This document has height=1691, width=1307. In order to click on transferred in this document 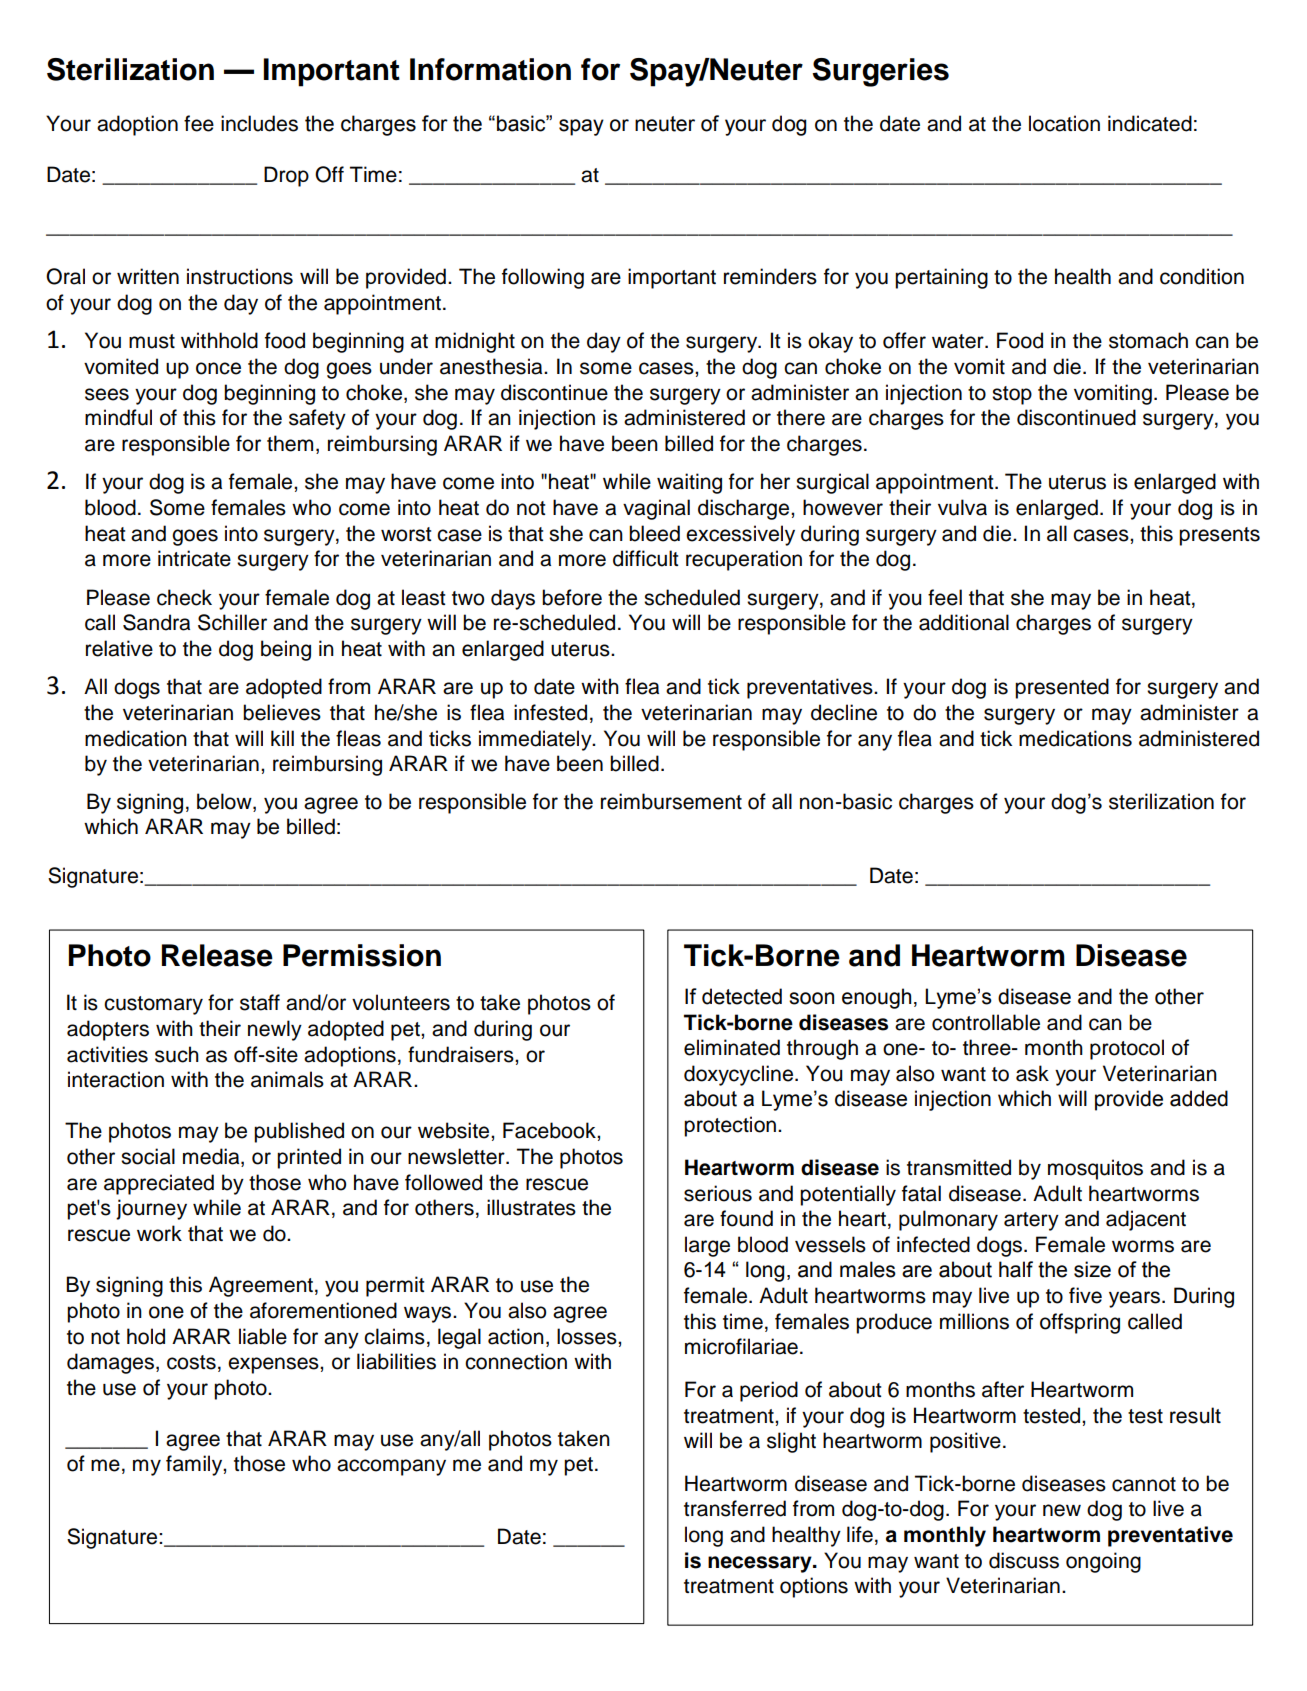, I will do `click(735, 1508)`.
